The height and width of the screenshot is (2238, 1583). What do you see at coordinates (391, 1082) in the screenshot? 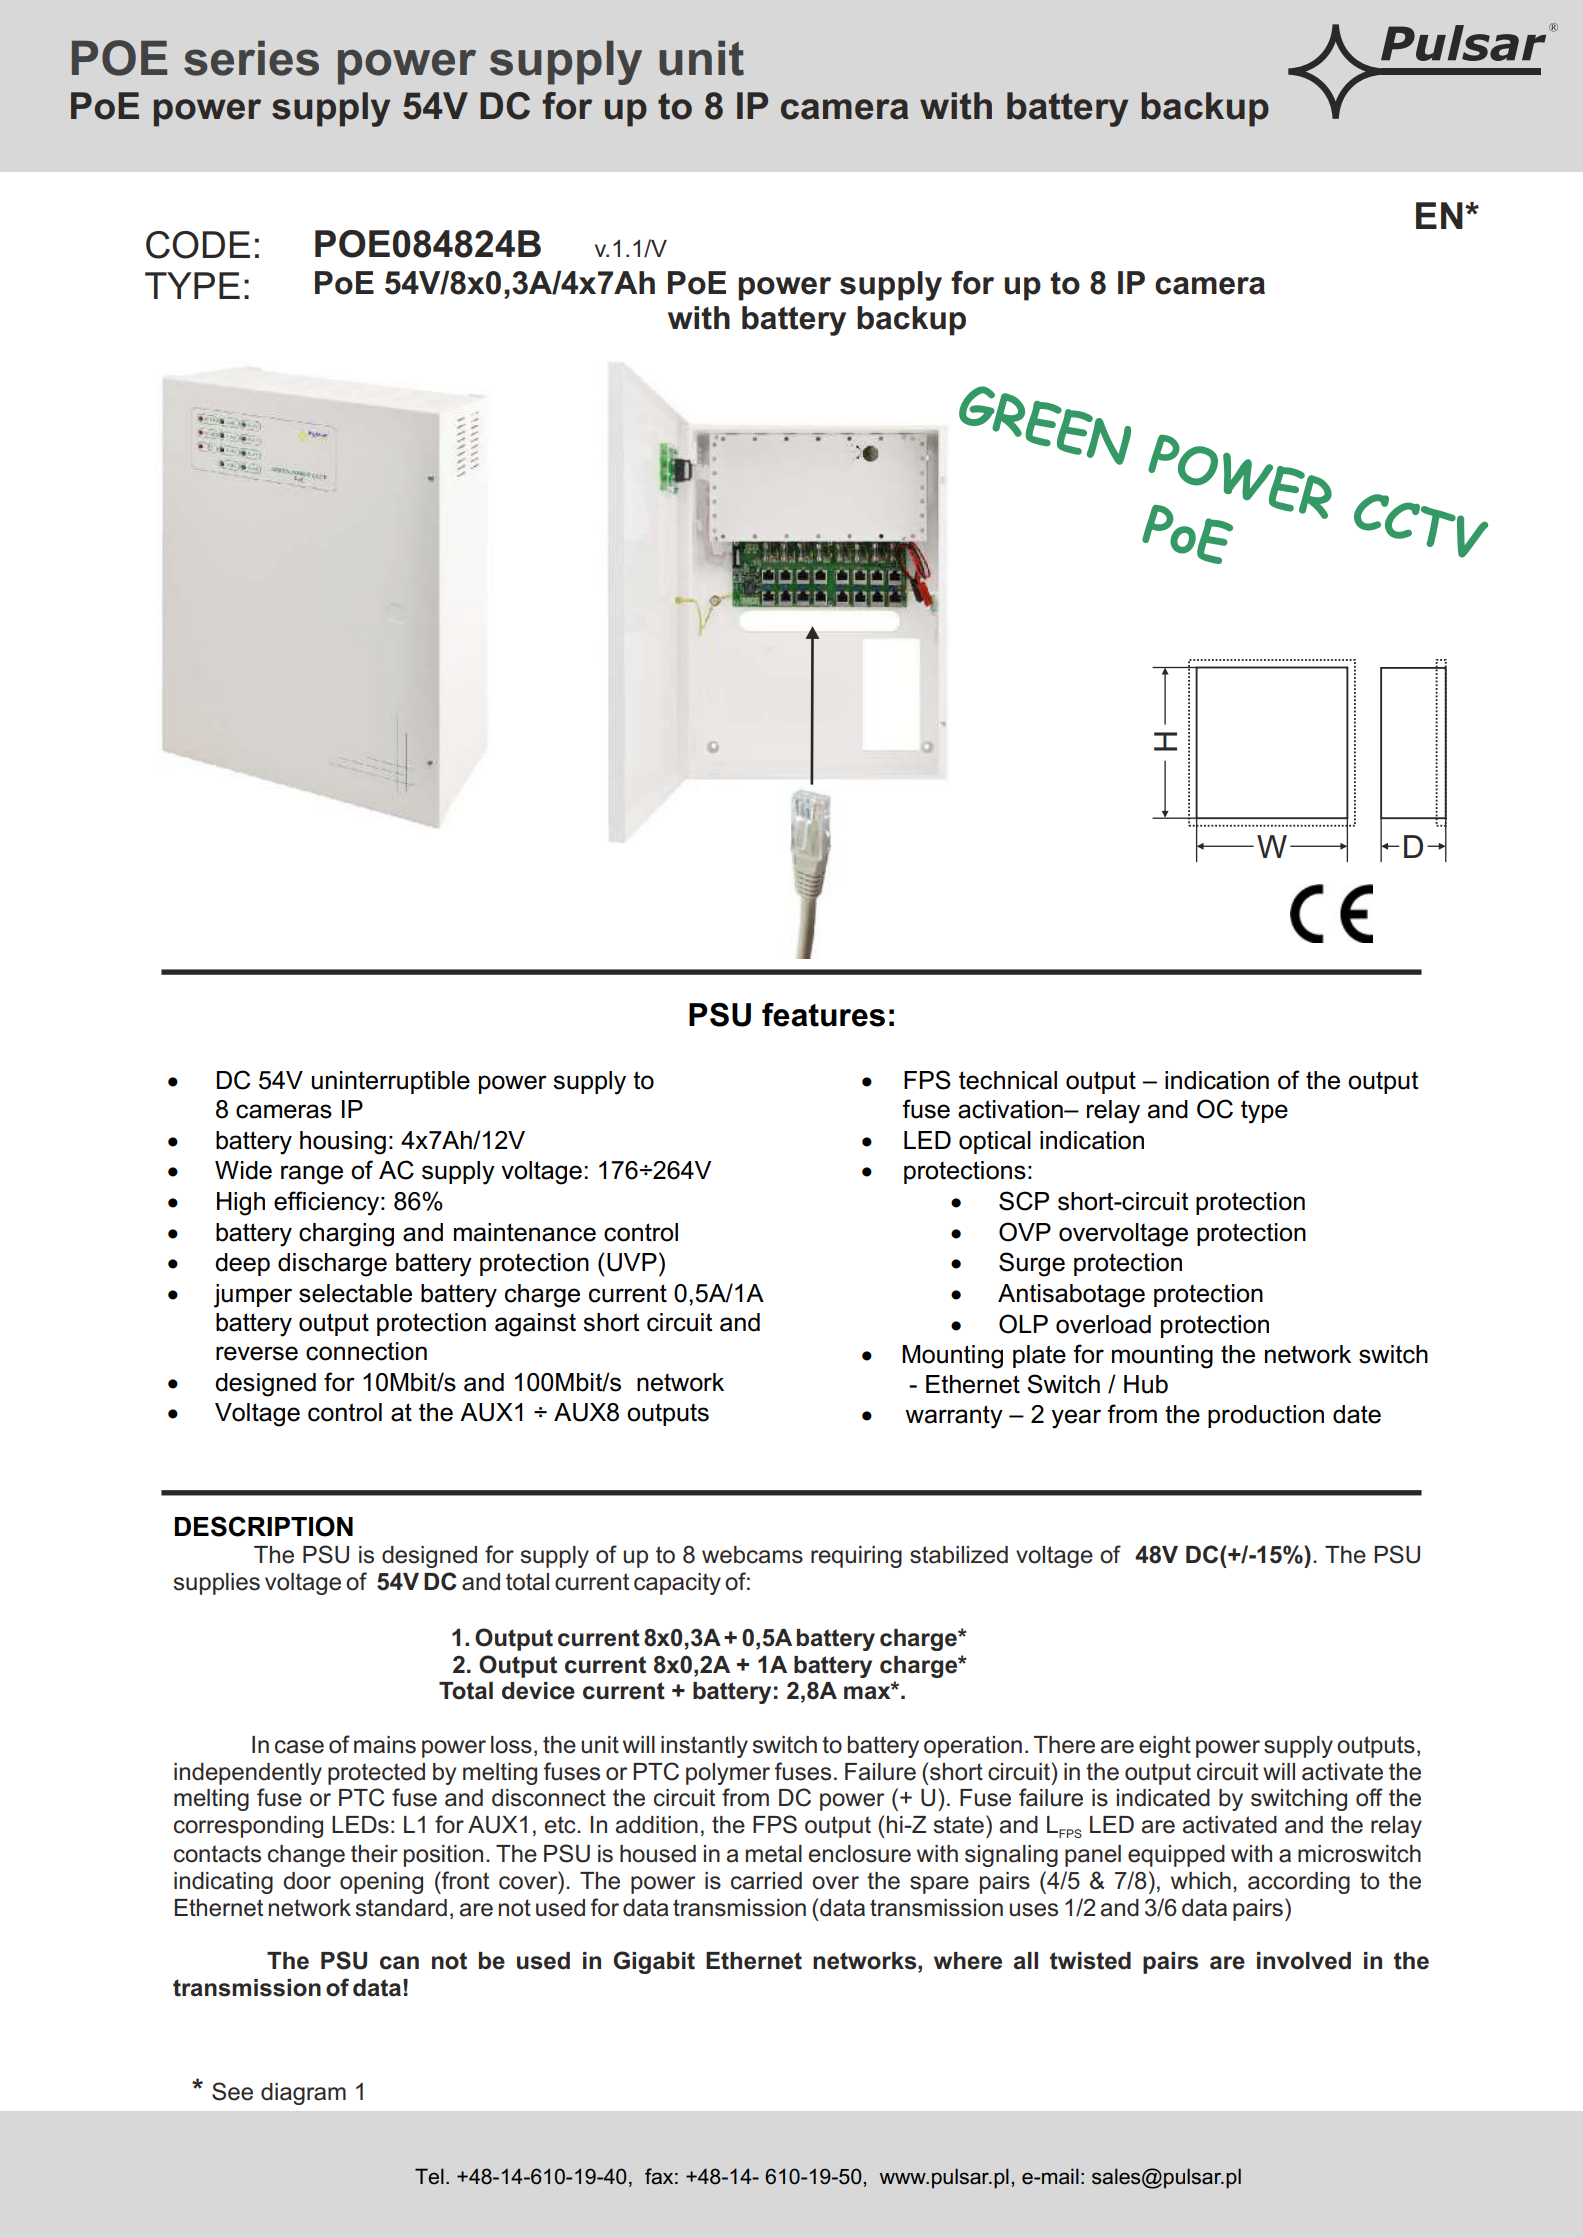
I see `uninterruptible` at bounding box center [391, 1082].
